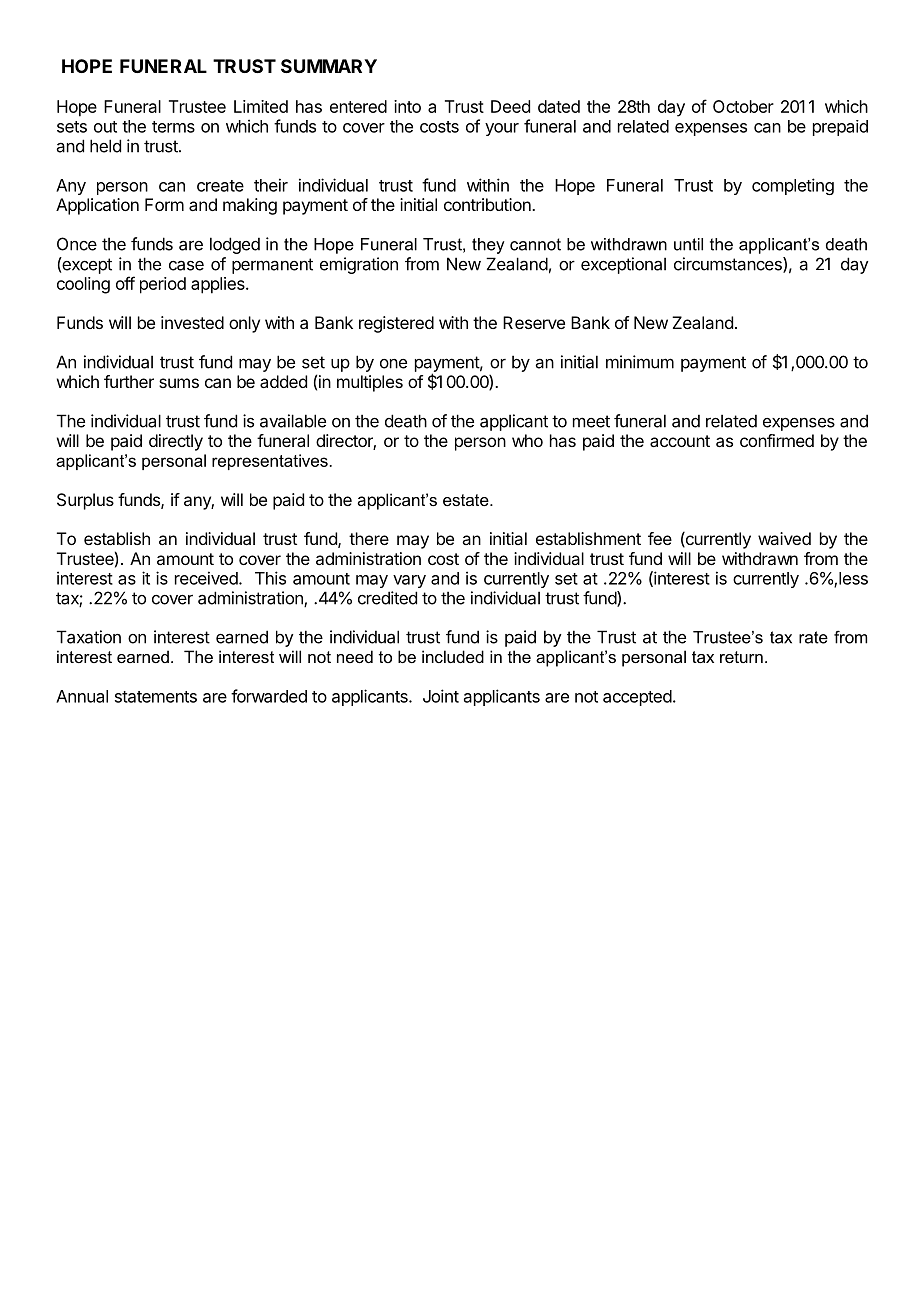 This screenshot has height=1308, width=924. Describe the element at coordinates (173, 127) in the screenshot. I see `terms` at that location.
